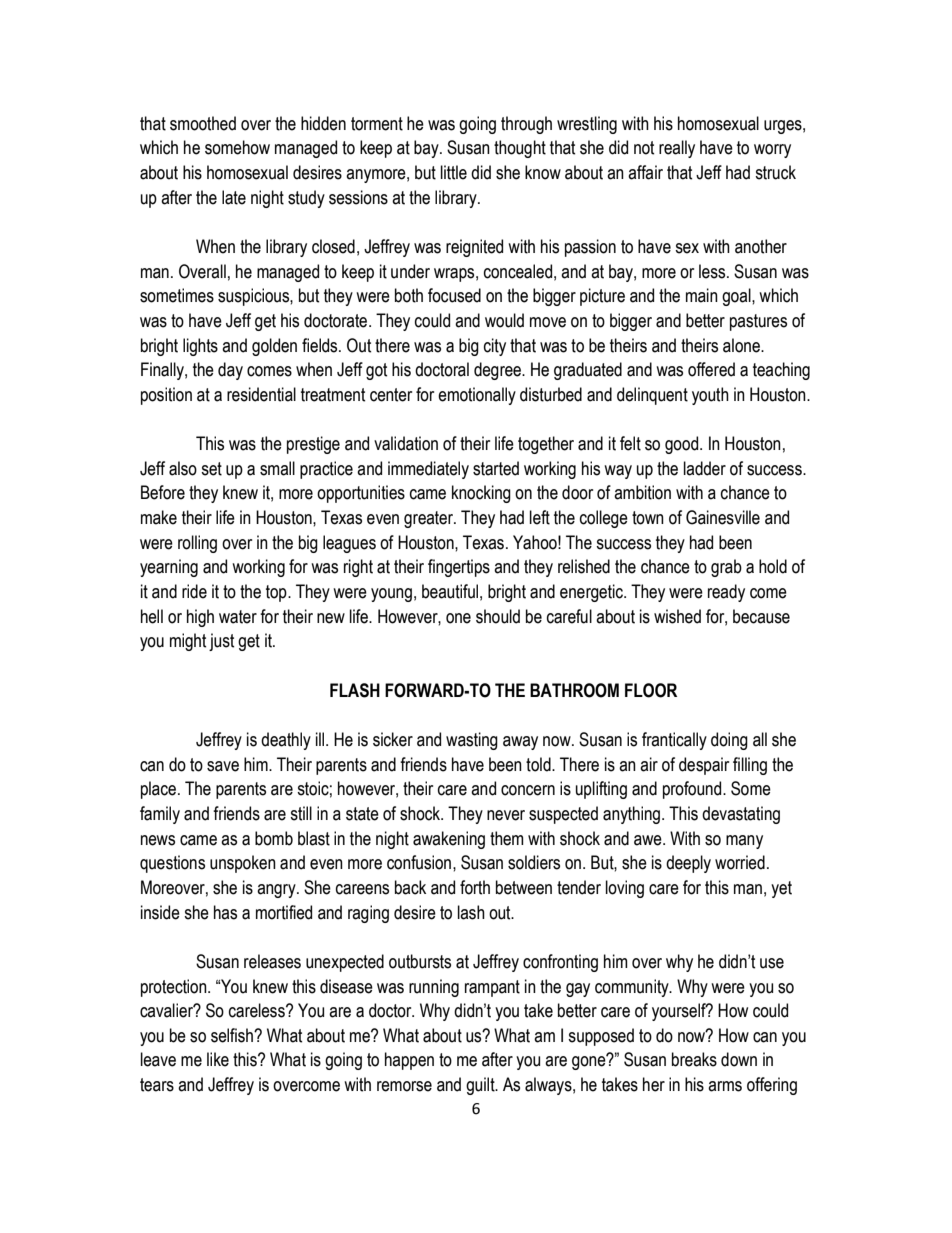  Describe the element at coordinates (677, 149) in the screenshot. I see `really` at that location.
